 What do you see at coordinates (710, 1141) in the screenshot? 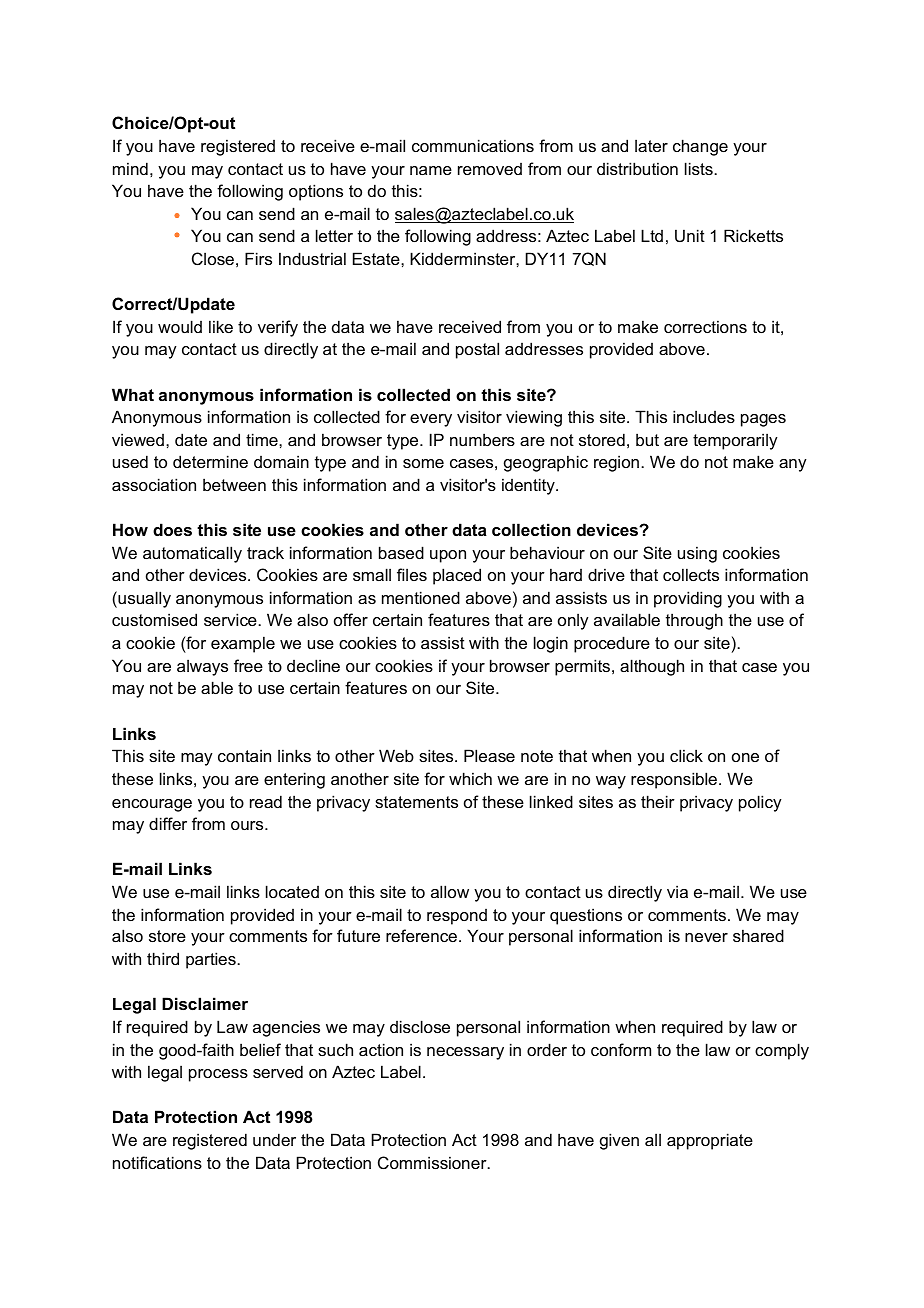
I see `appropriate` at bounding box center [710, 1141].
